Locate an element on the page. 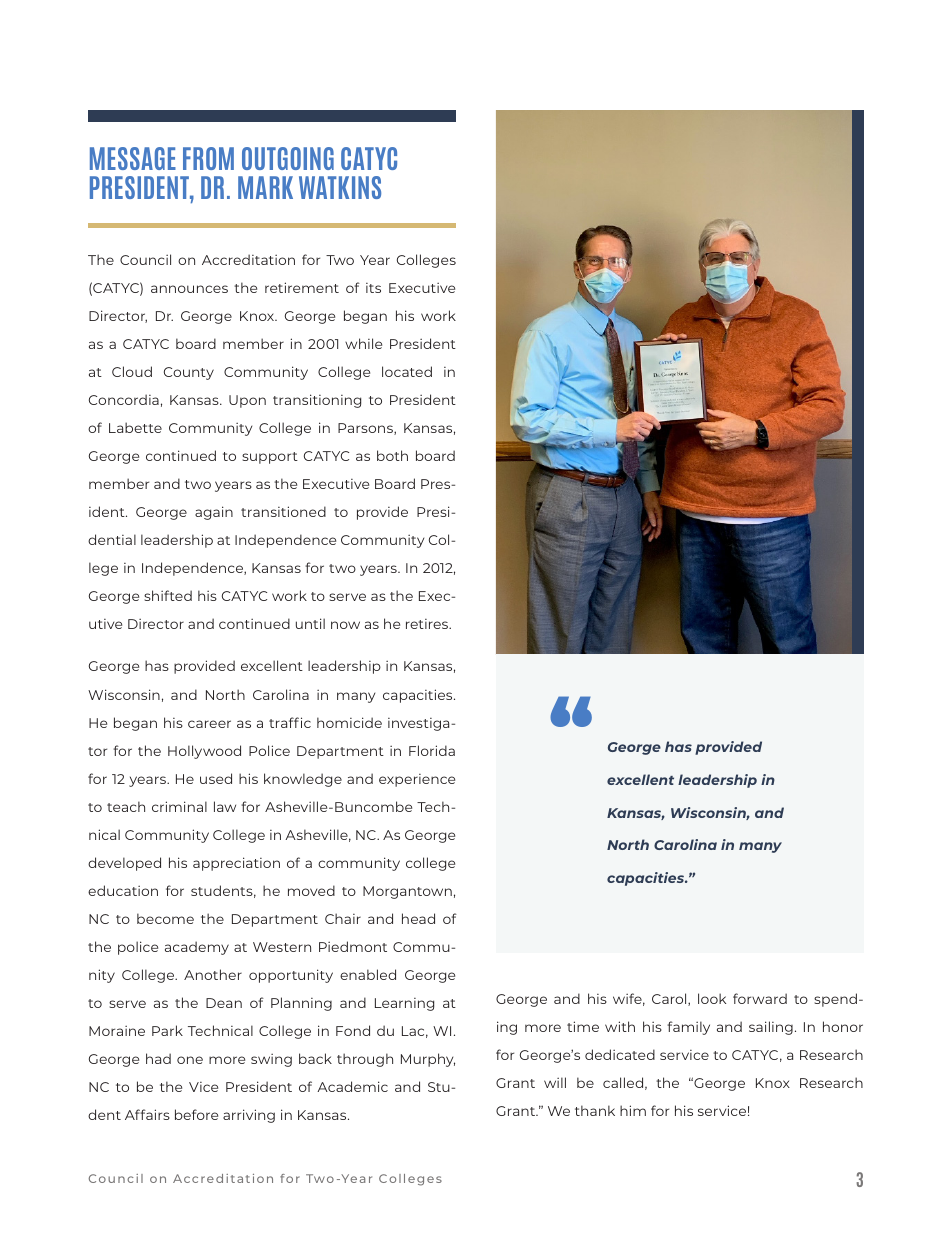 This document has width=952, height=1233. used is located at coordinates (216, 778).
